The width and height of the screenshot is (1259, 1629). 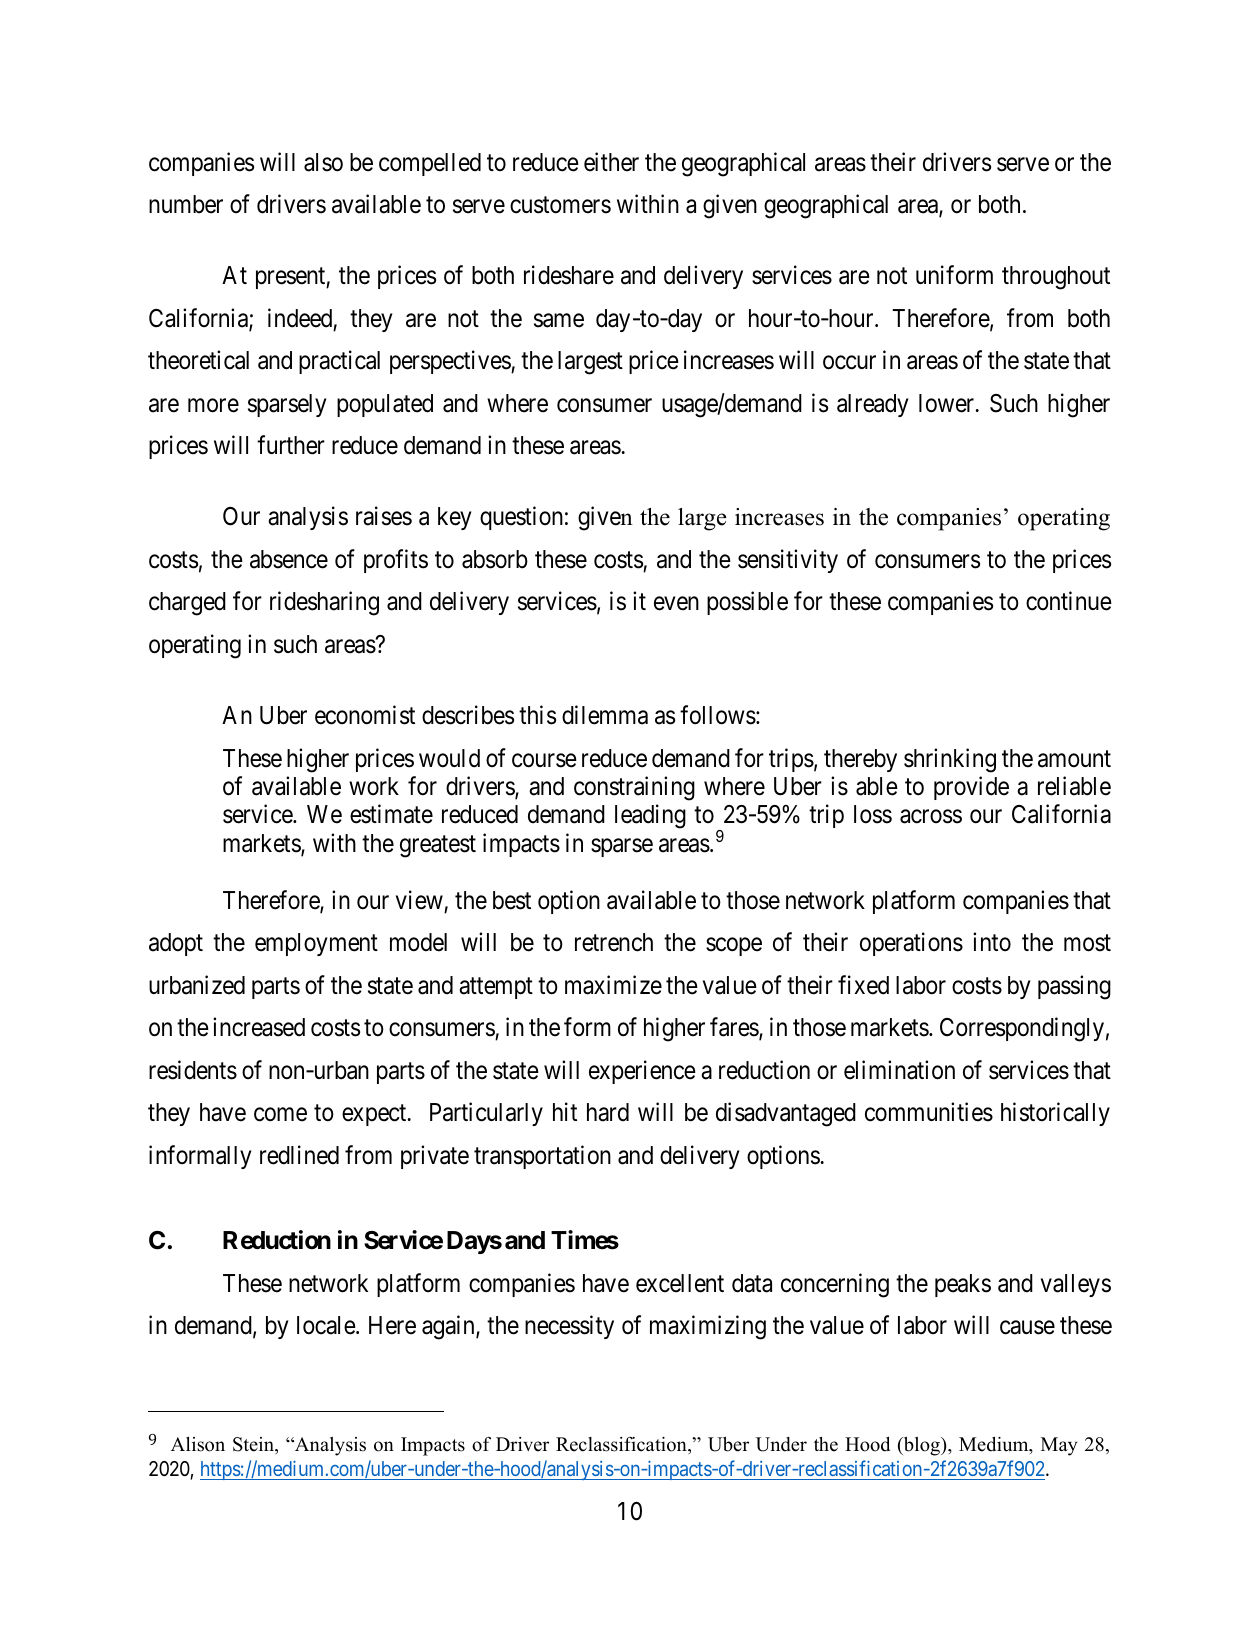 I want to click on into, so click(x=992, y=942).
